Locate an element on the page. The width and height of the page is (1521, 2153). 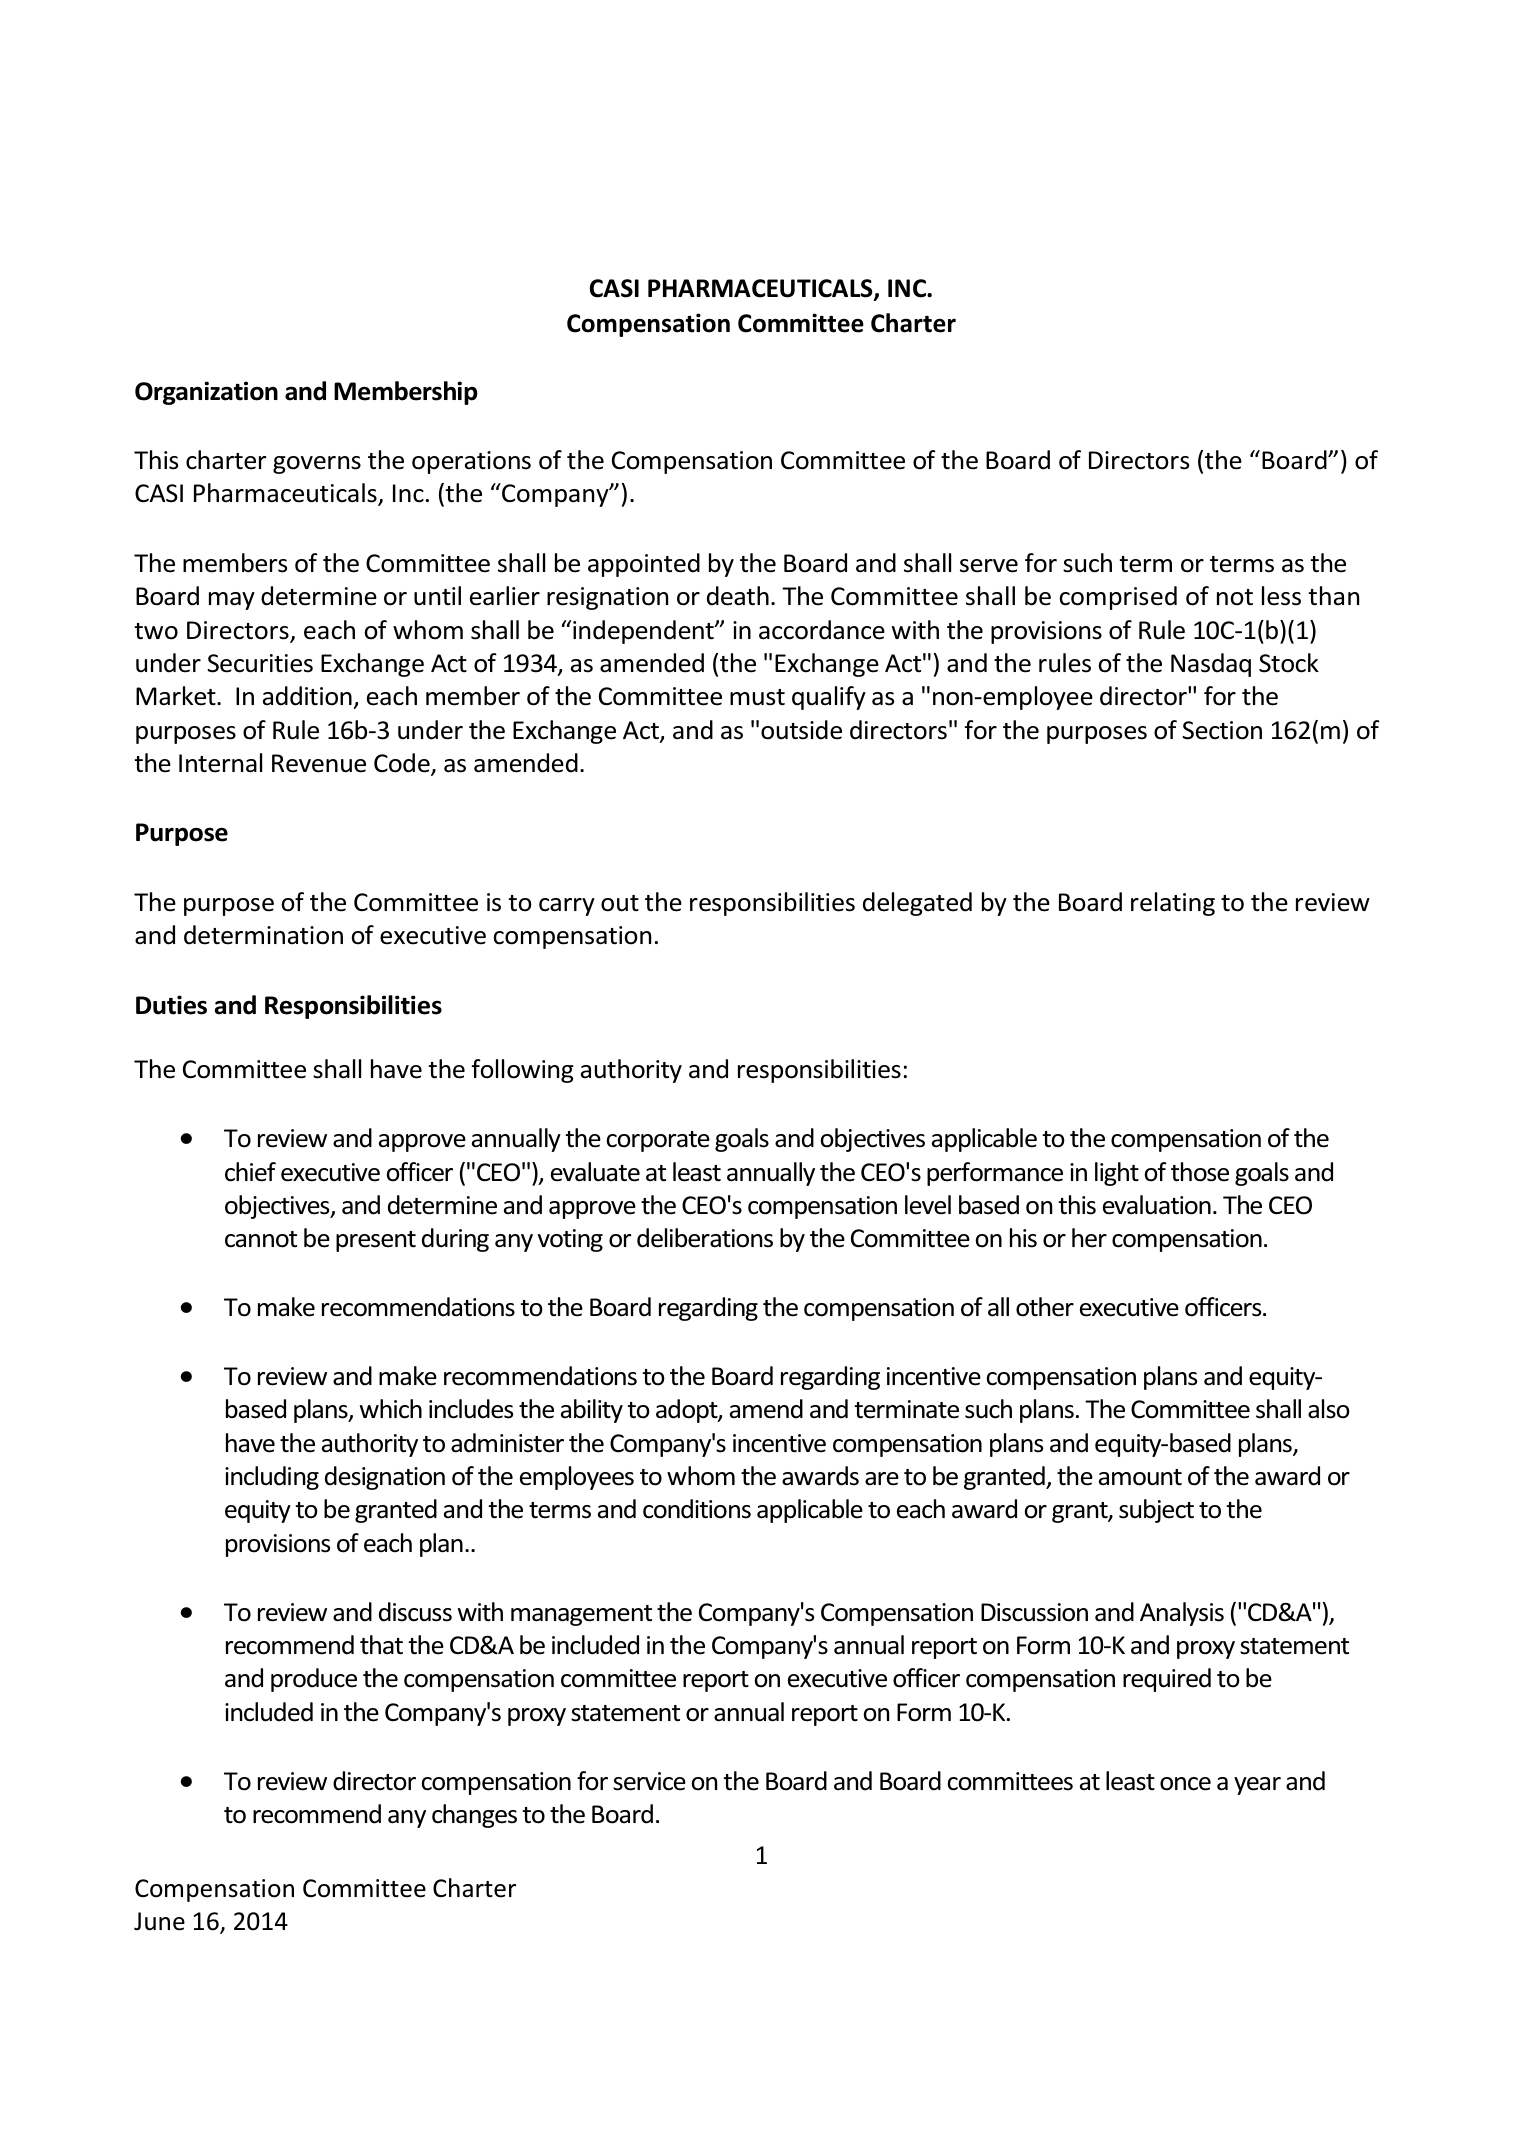
relating is located at coordinates (1173, 904).
